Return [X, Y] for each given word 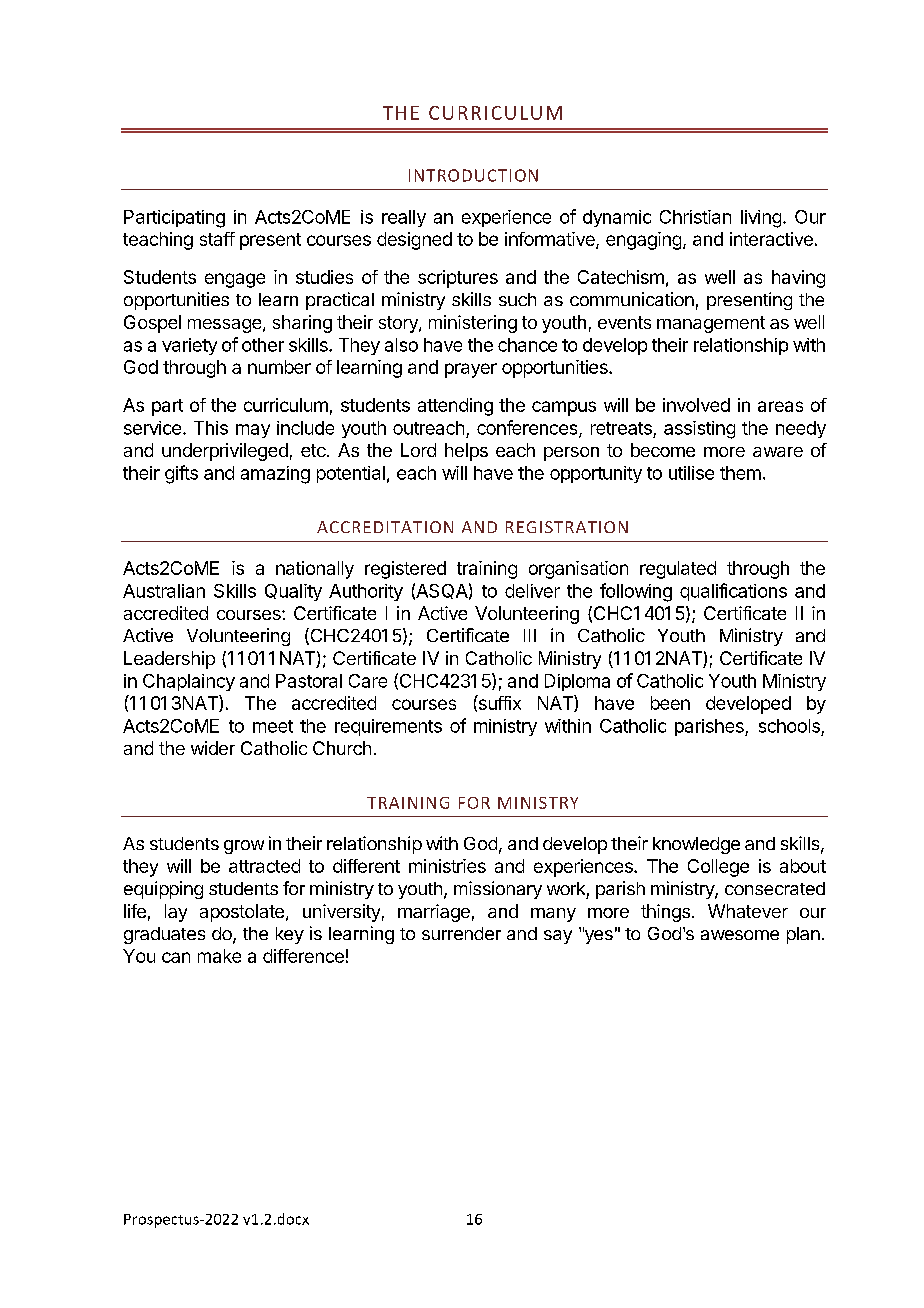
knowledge [696, 845]
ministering [473, 324]
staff [217, 239]
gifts [181, 474]
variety [189, 346]
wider [213, 748]
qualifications [733, 592]
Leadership [169, 660]
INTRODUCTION [473, 175]
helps [466, 452]
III [530, 635]
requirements [388, 727]
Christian [695, 217]
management [711, 324]
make [219, 956]
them [740, 473]
